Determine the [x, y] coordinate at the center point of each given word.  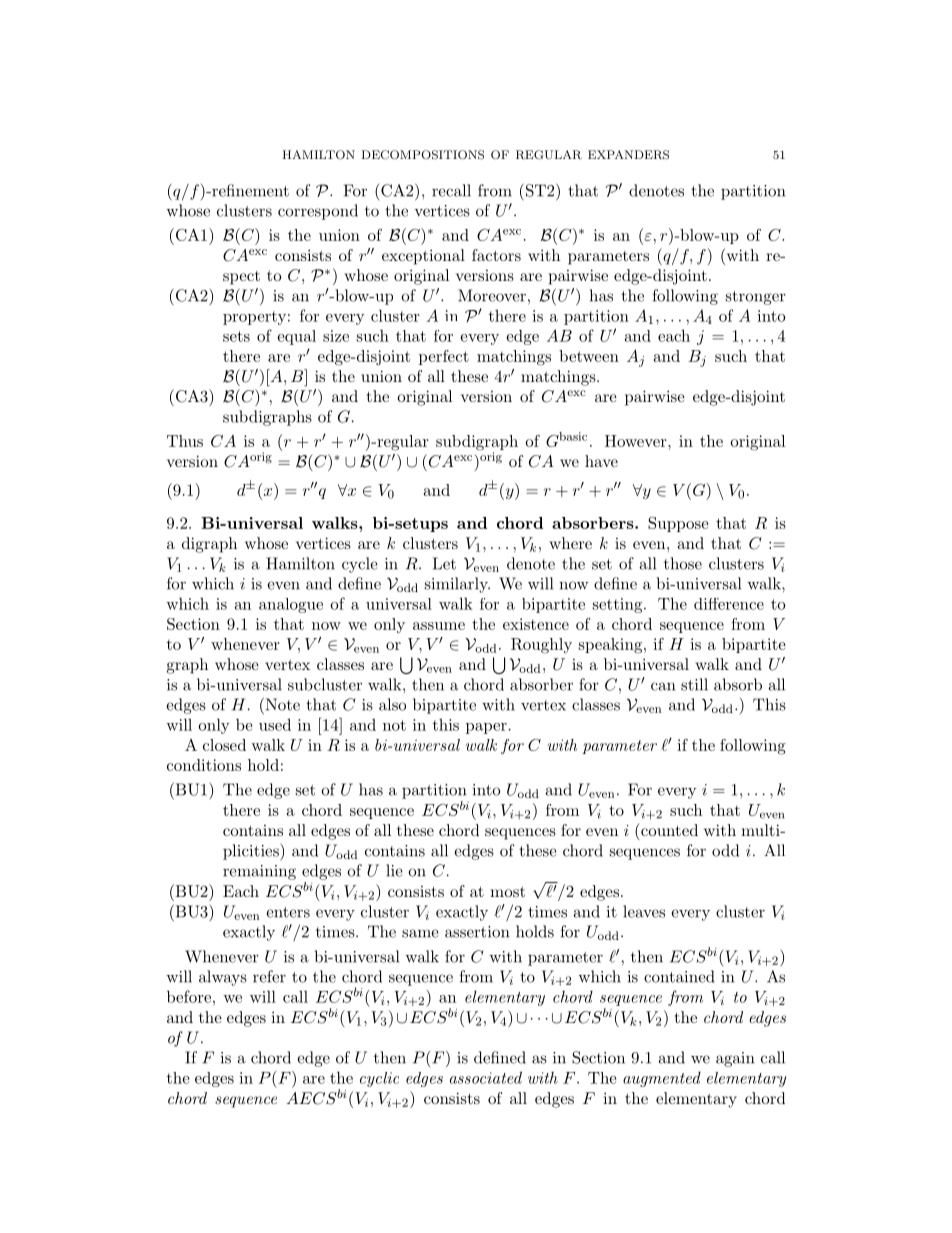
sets [236, 336]
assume [439, 626]
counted [668, 829]
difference [729, 604]
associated [486, 1077]
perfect [444, 357]
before [189, 996]
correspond [318, 212]
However [637, 441]
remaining [259, 872]
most [507, 891]
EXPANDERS [628, 155]
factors [496, 255]
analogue [291, 605]
